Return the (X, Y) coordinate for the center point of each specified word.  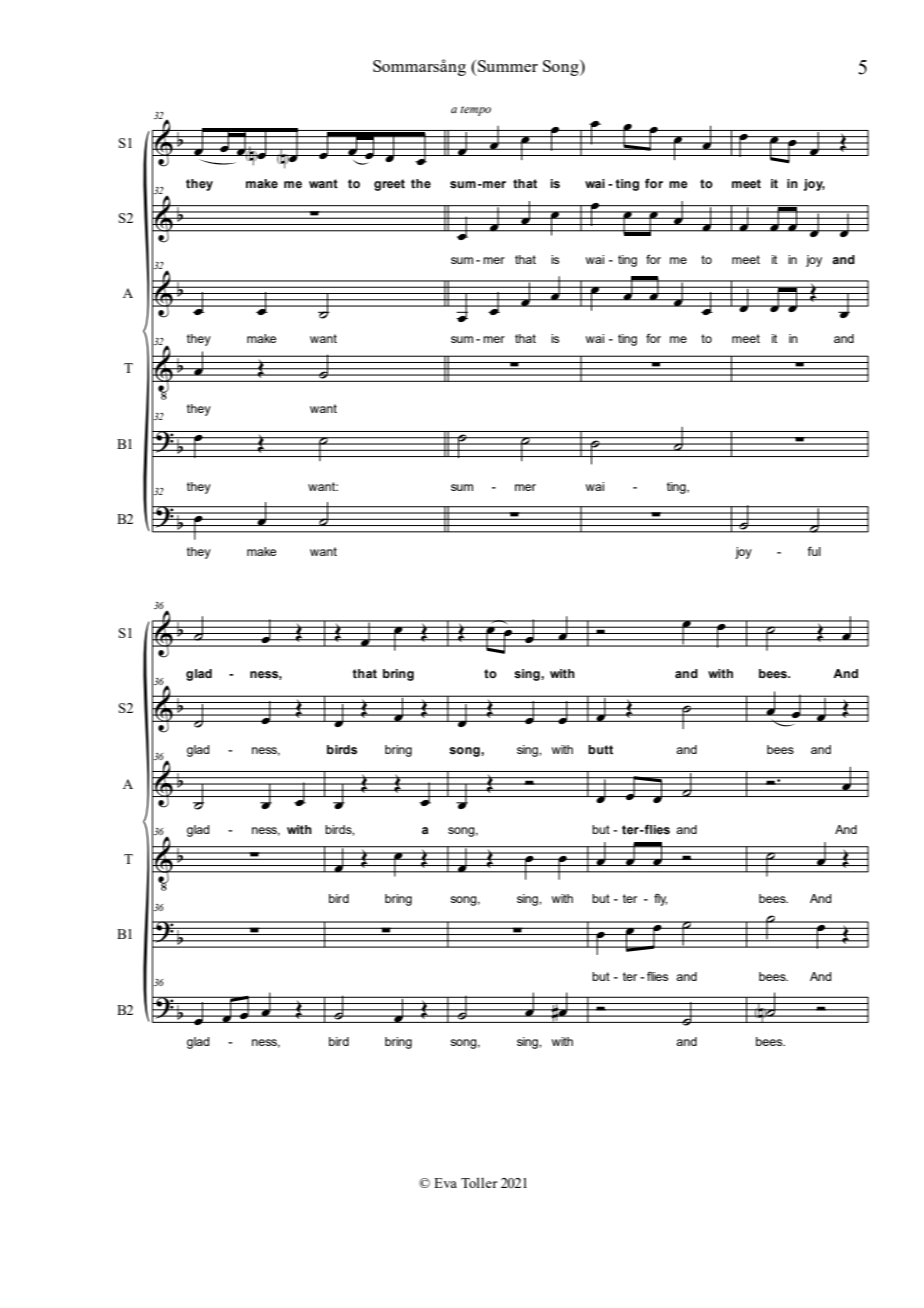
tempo (475, 111)
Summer (508, 66)
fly (660, 899)
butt (600, 749)
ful (814, 551)
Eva (445, 1183)
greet (389, 185)
